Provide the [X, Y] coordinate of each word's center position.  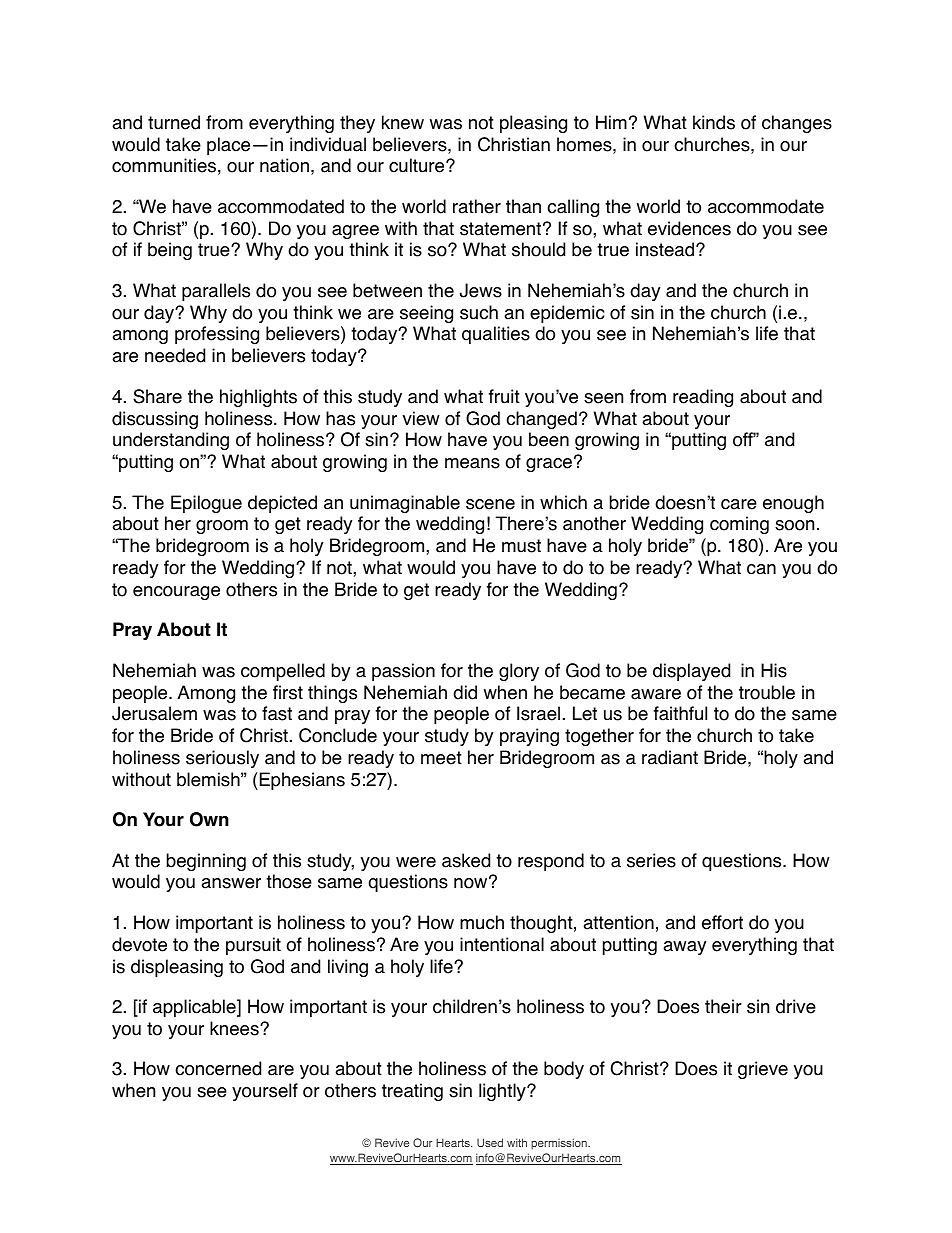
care [739, 504]
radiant [670, 757]
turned [174, 122]
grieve [763, 1070]
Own [209, 819]
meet [441, 758]
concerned [218, 1068]
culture [418, 165]
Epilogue [206, 504]
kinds [714, 122]
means [472, 463]
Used [490, 1142]
